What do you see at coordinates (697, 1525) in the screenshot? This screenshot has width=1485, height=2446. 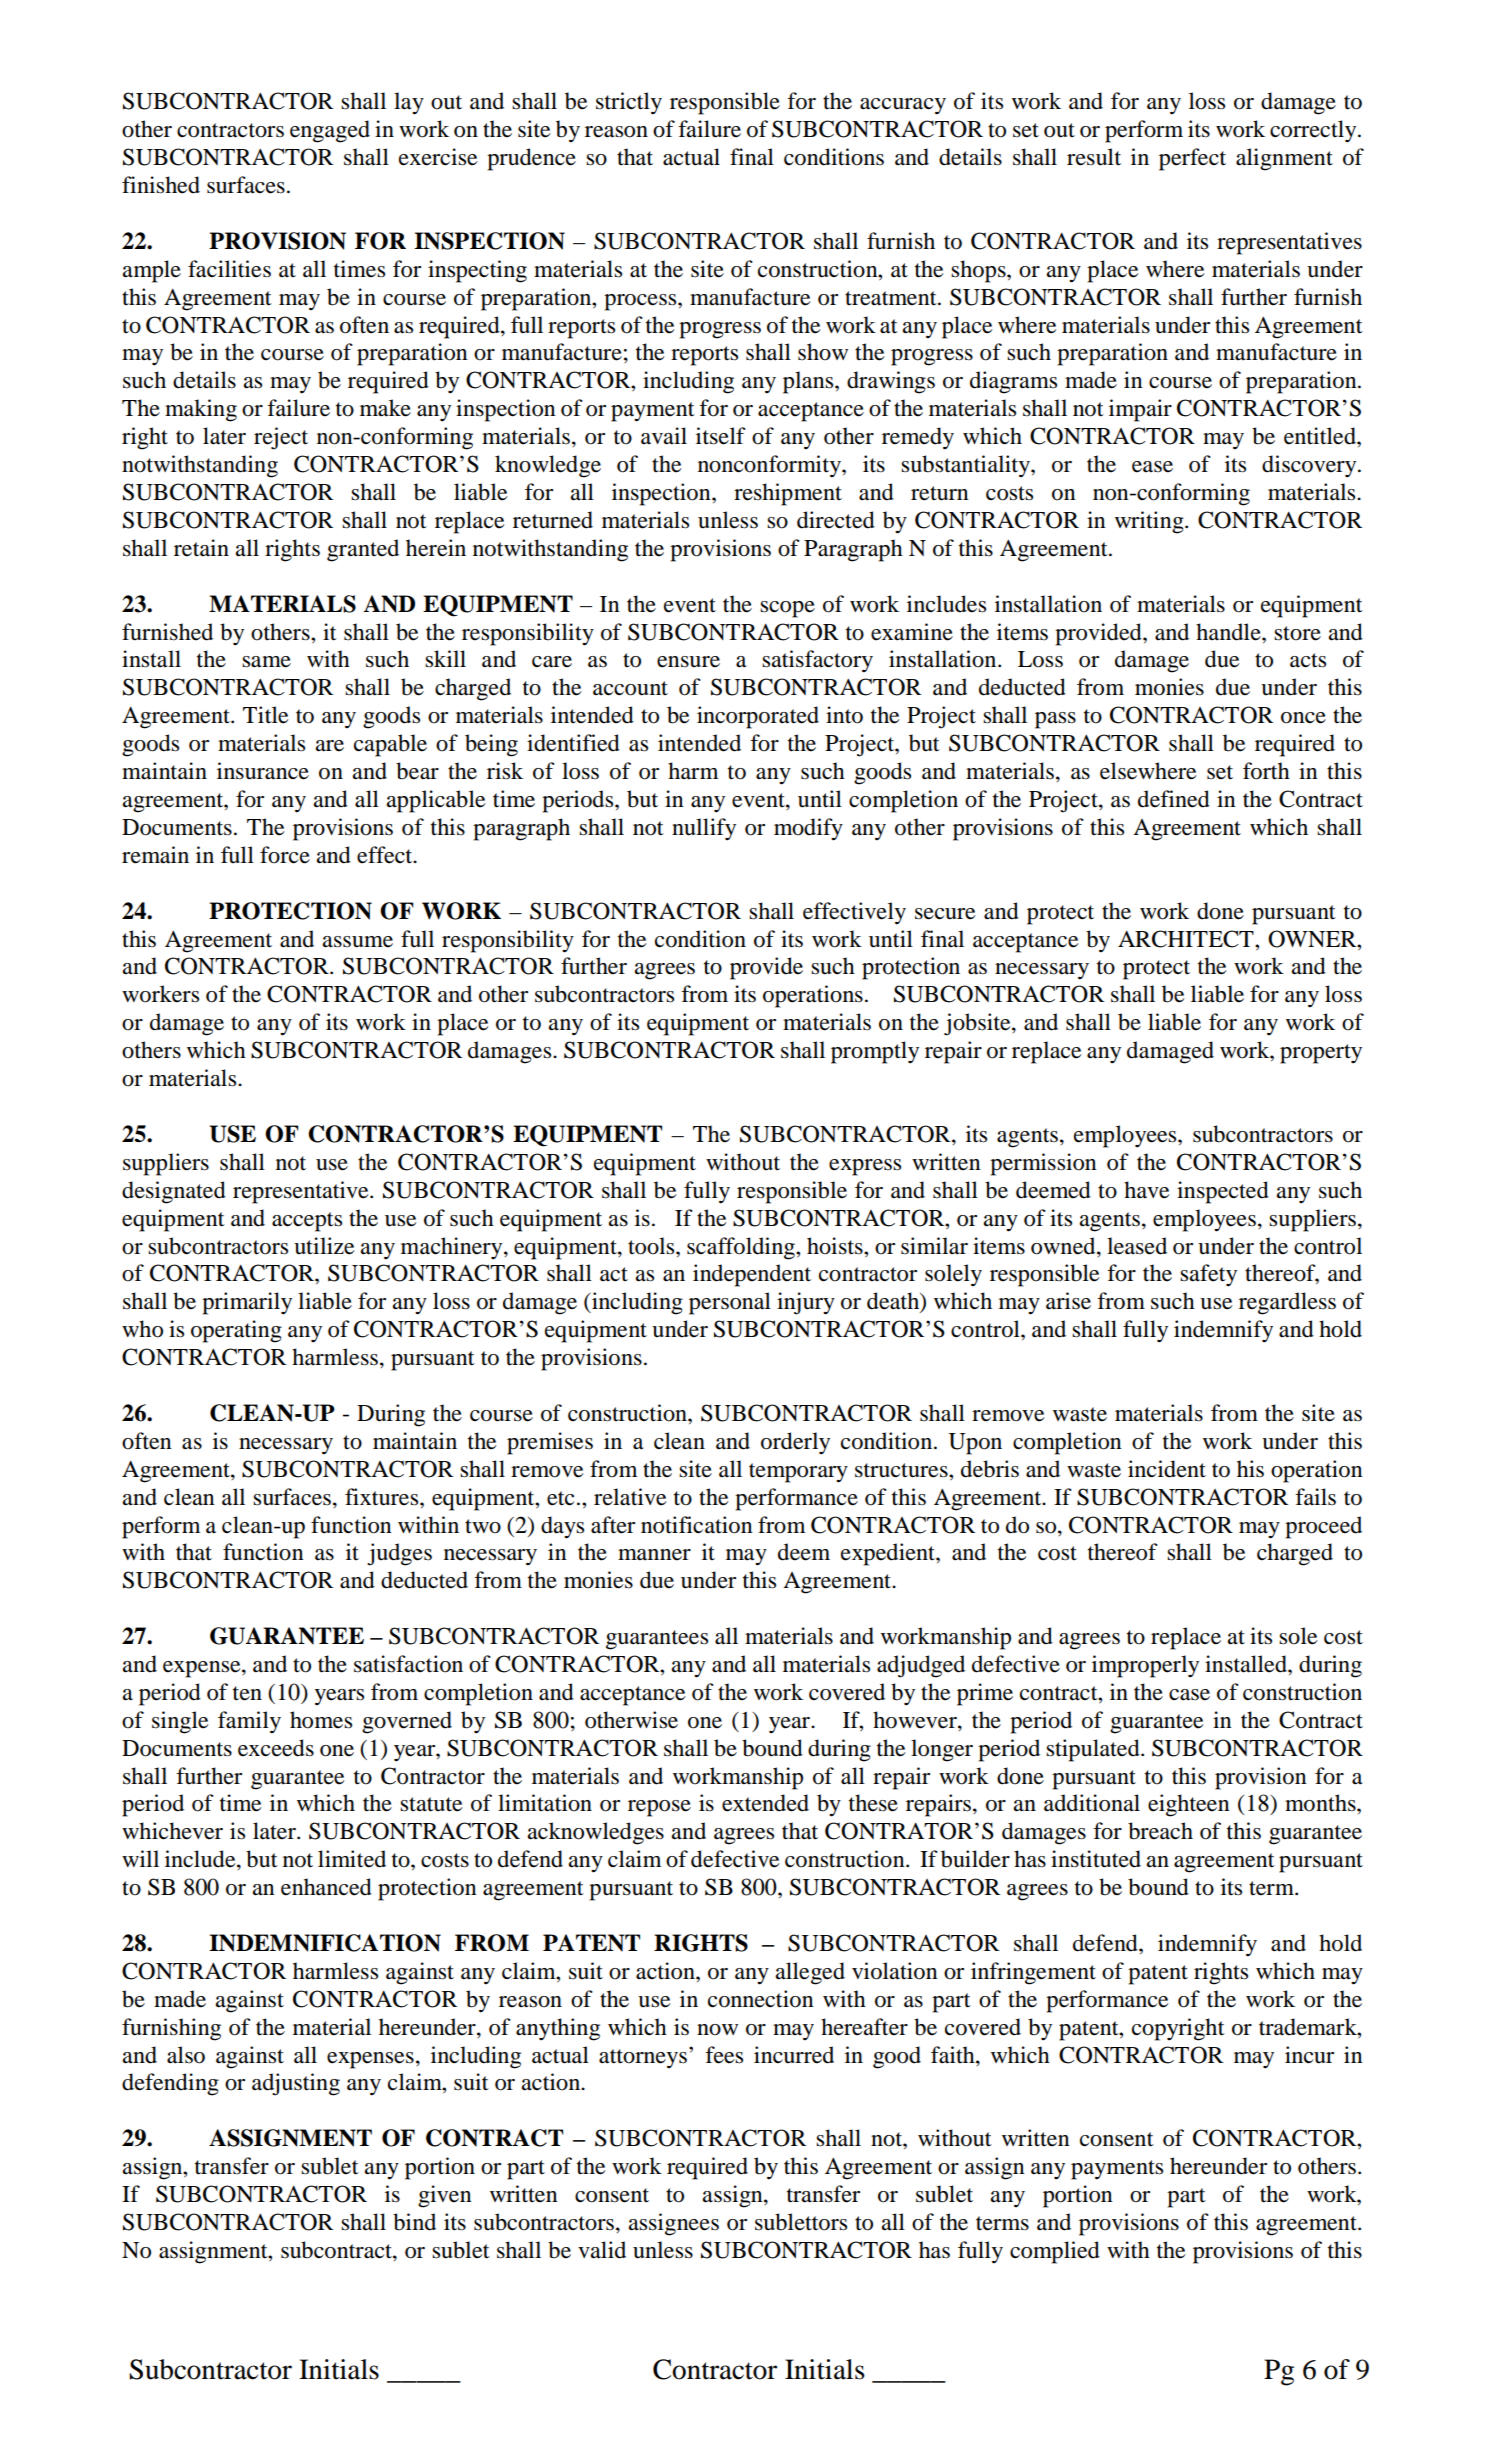 I see `notification` at bounding box center [697, 1525].
